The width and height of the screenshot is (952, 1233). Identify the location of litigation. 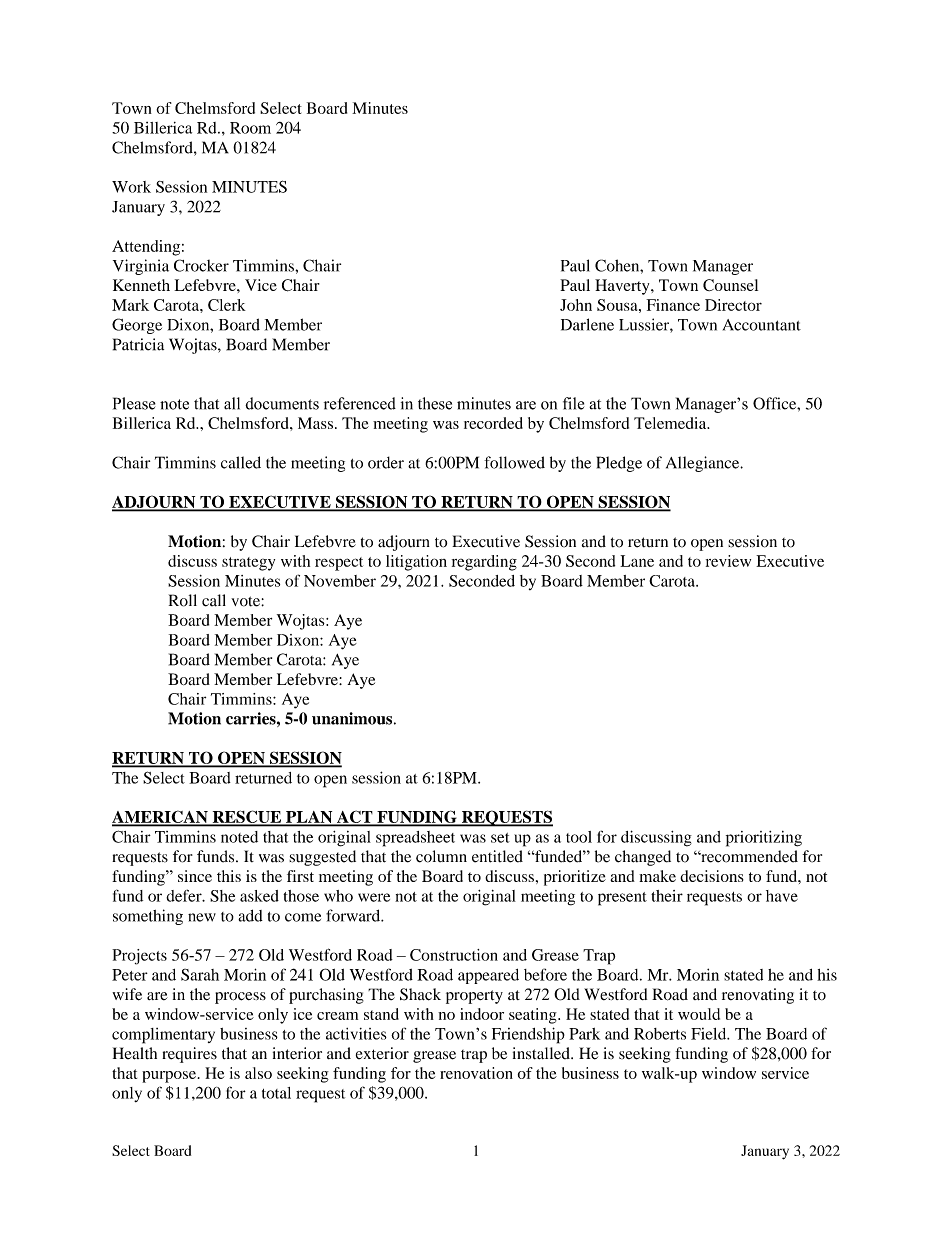
(416, 563).
